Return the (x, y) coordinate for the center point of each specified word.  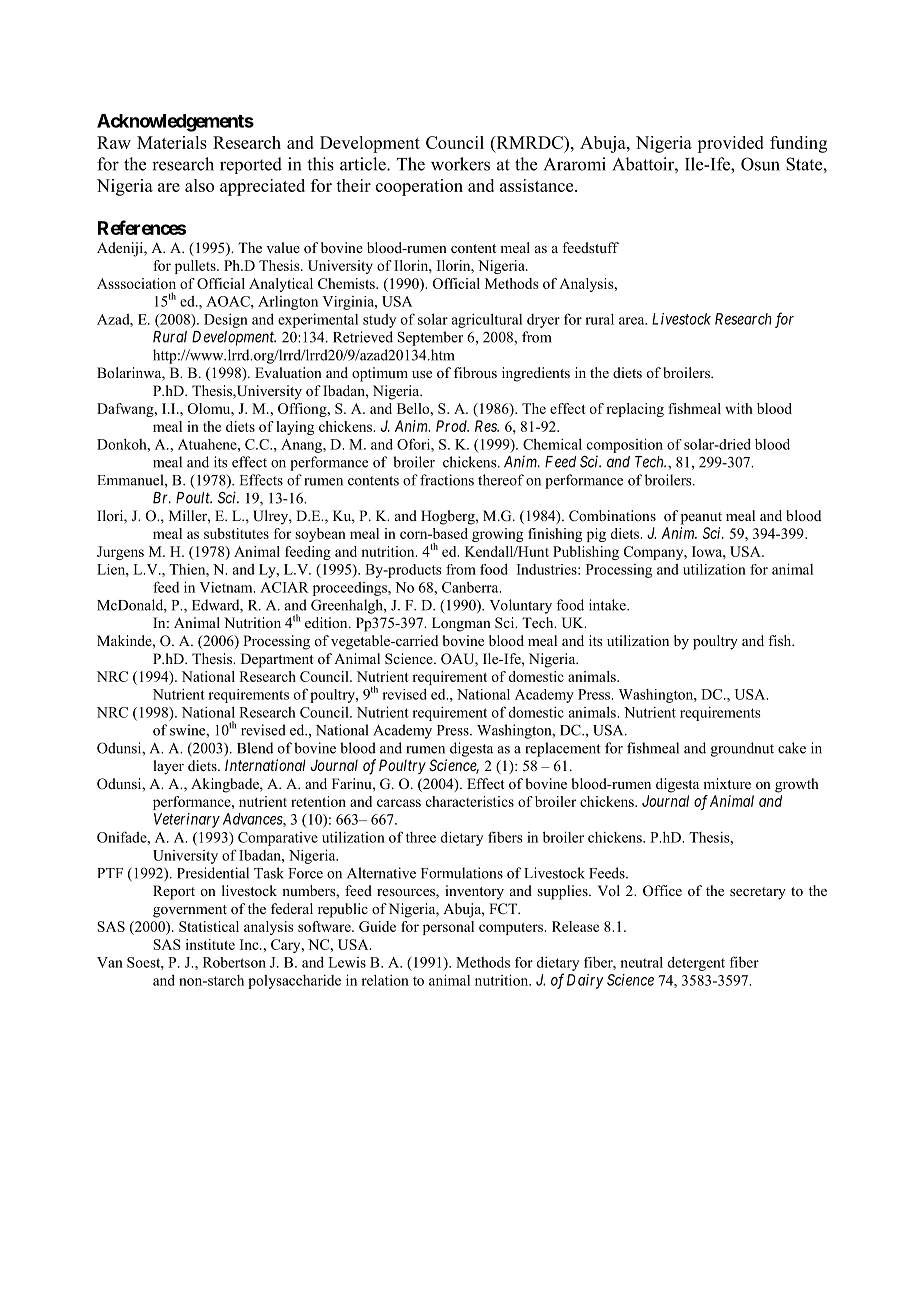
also (199, 185)
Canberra (471, 587)
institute (210, 944)
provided (730, 144)
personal (448, 928)
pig (596, 535)
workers (460, 164)
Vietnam (227, 587)
